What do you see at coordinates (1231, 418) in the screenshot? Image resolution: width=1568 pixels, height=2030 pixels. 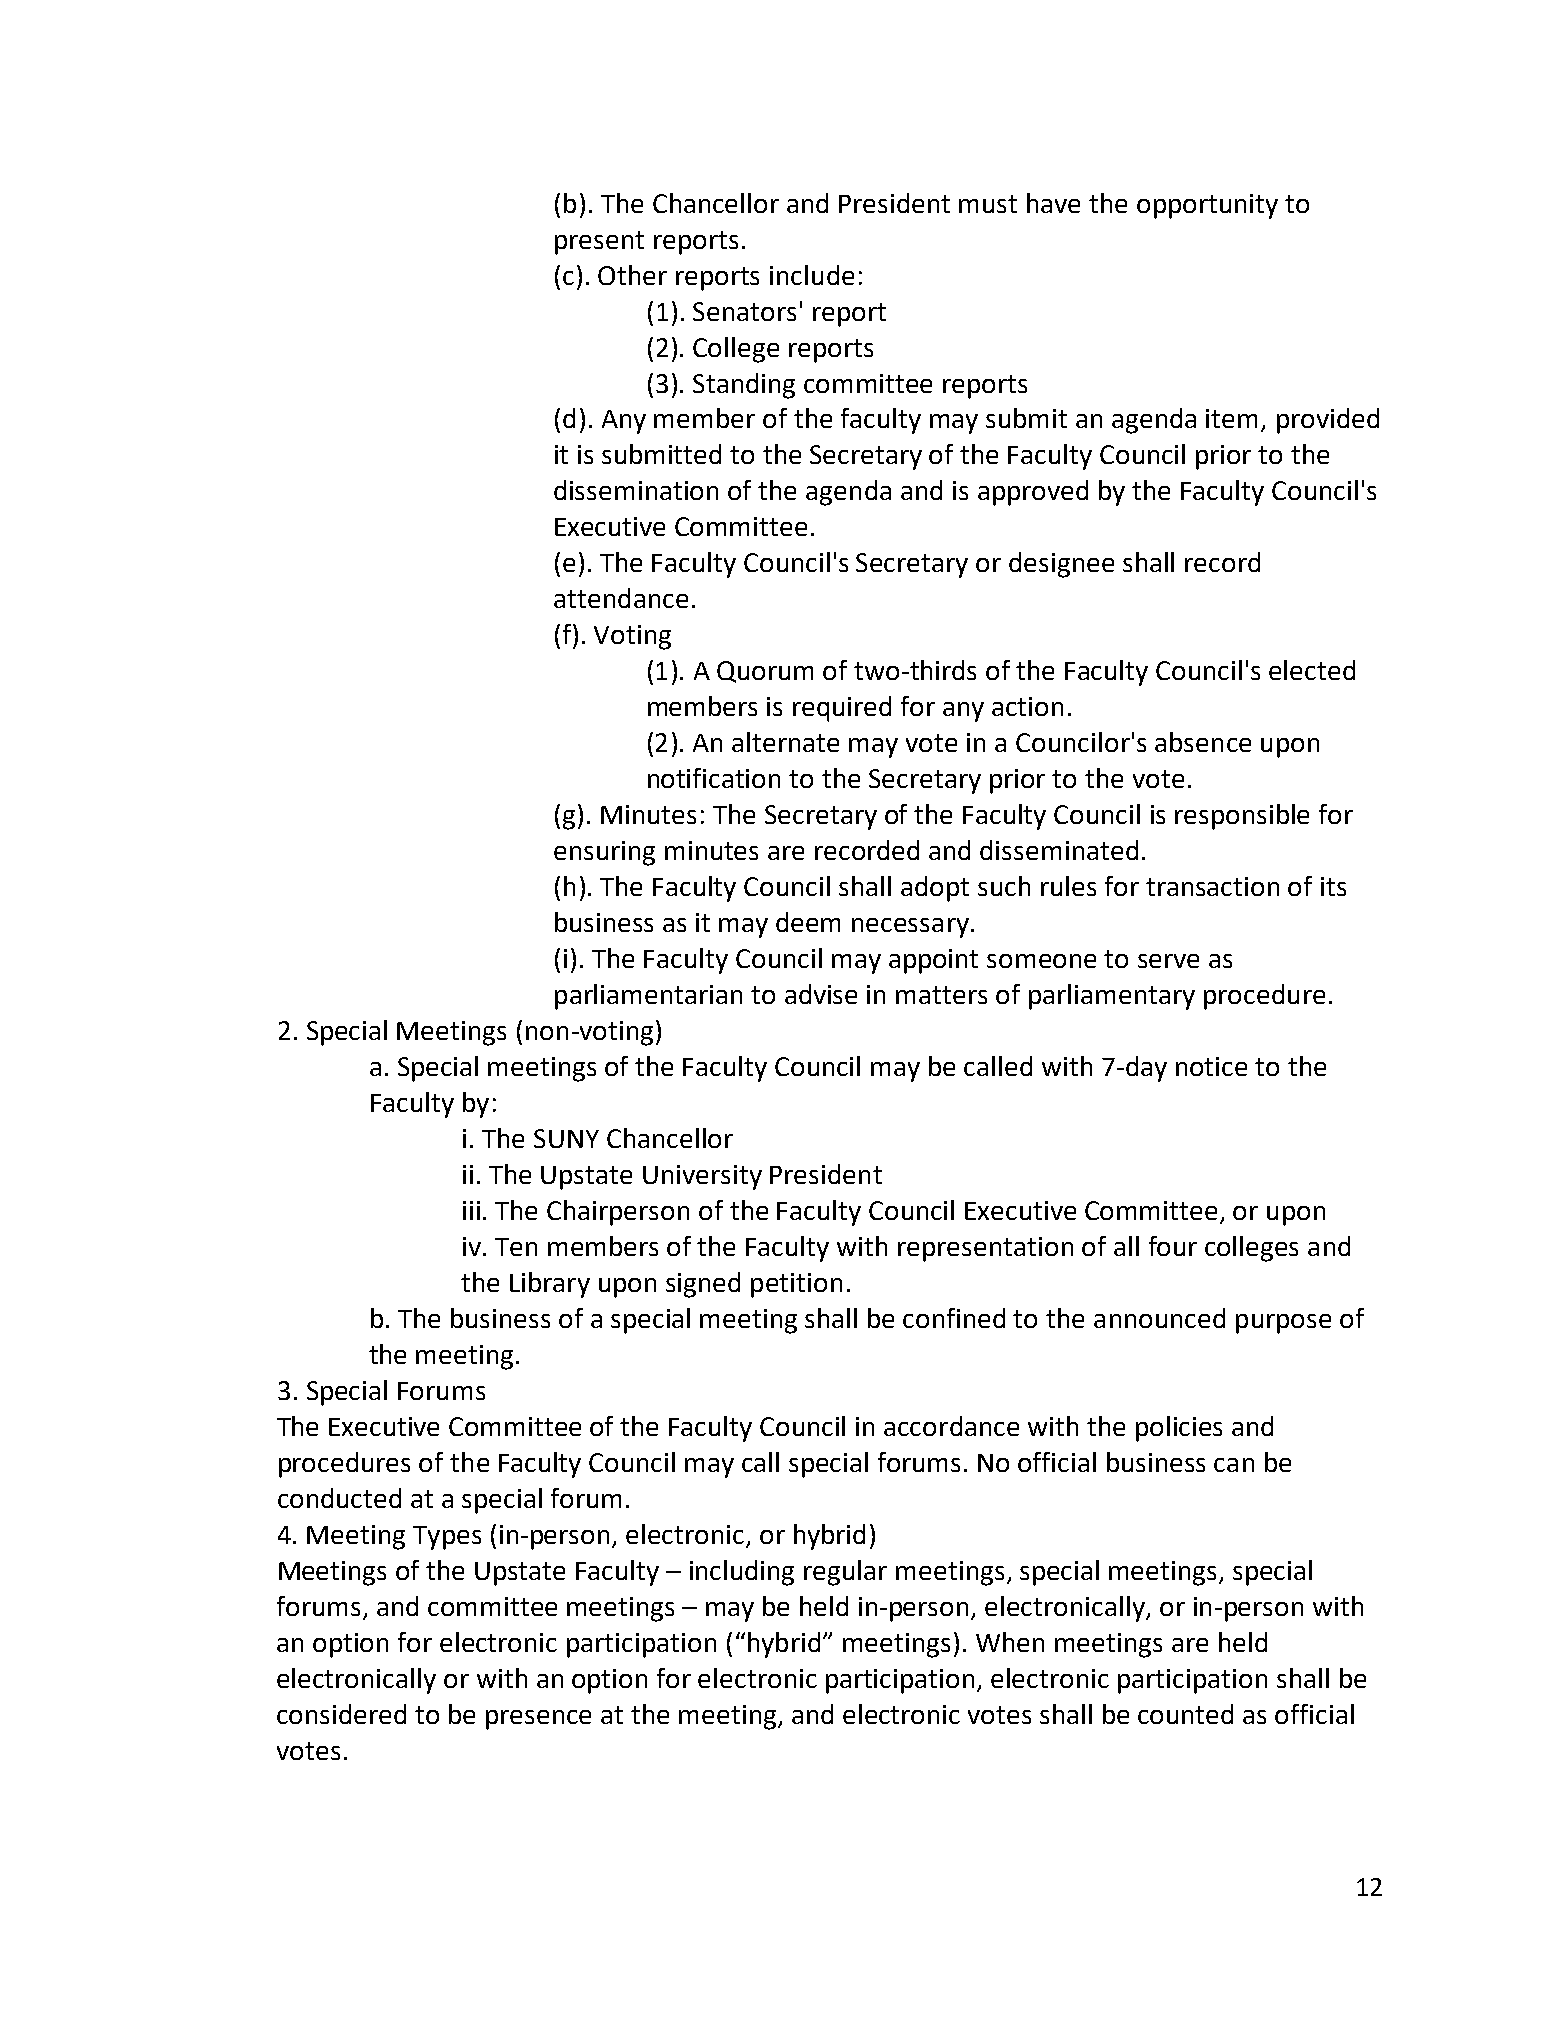 I see `item` at bounding box center [1231, 418].
